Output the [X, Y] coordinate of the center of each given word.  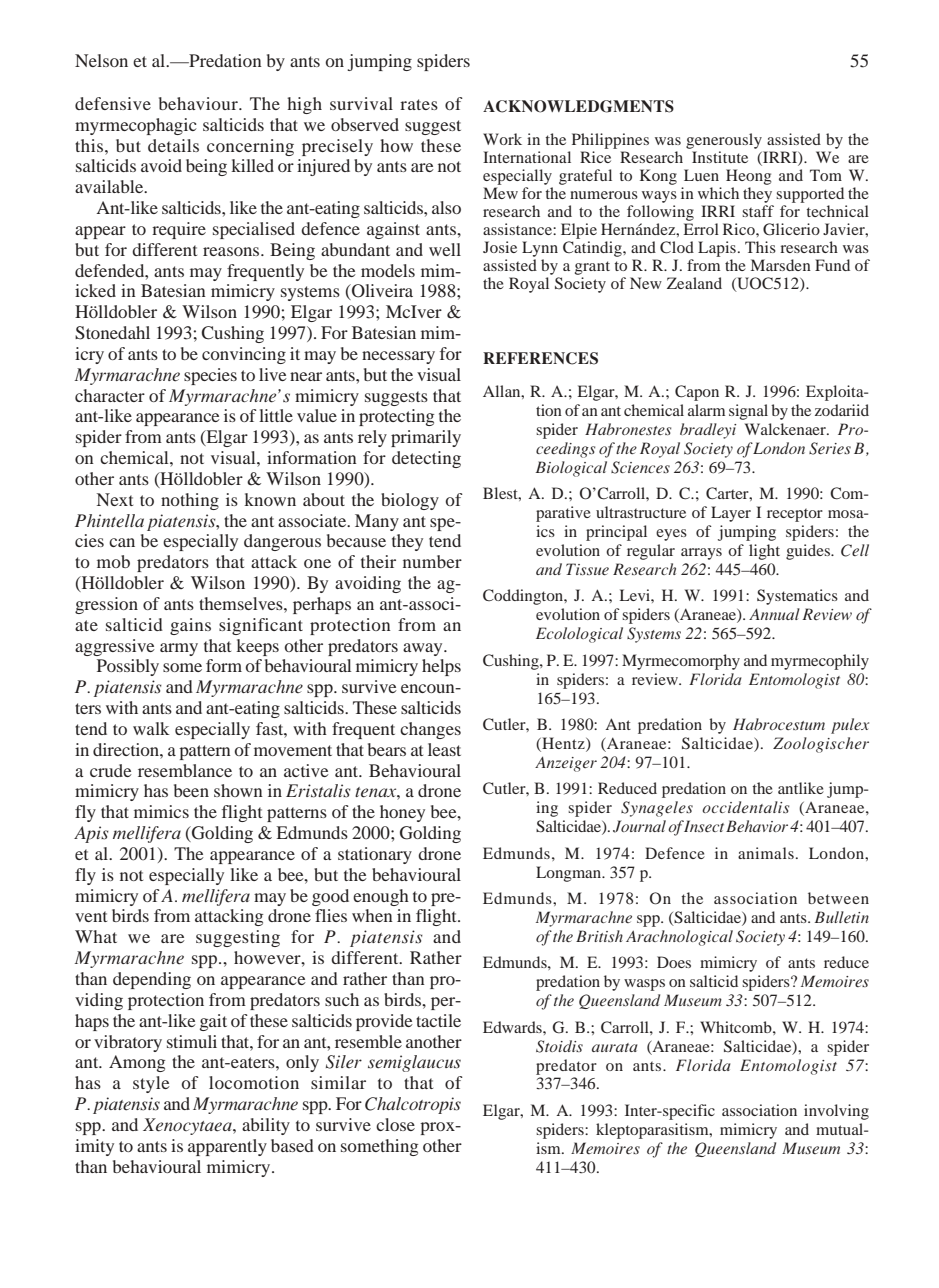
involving [836, 1112]
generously [725, 142]
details [173, 145]
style [151, 1084]
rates [419, 104]
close [395, 1124]
